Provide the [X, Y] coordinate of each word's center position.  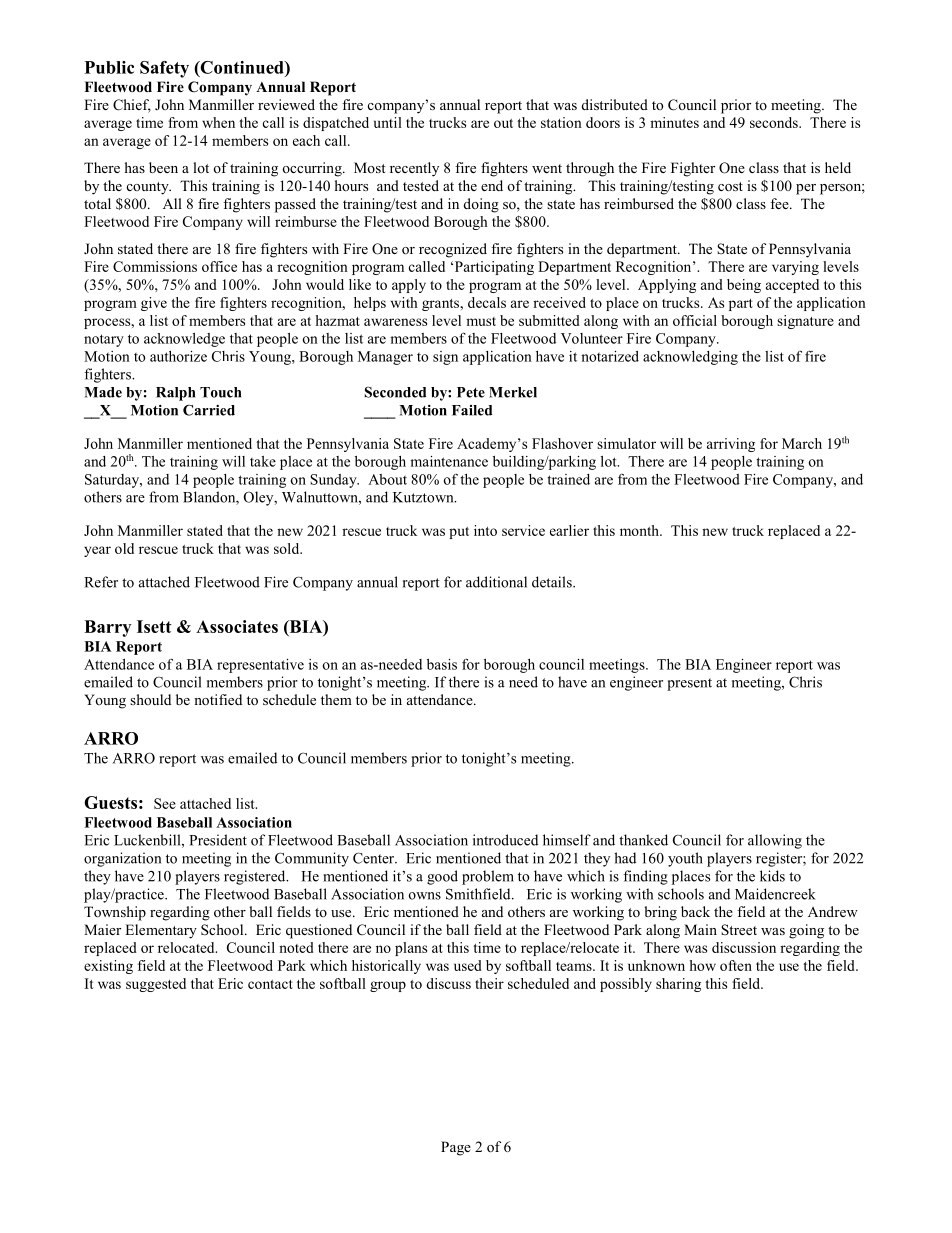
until [388, 122]
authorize [178, 356]
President [218, 840]
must [481, 321]
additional [496, 582]
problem [488, 877]
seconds [775, 122]
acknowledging [690, 358]
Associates [237, 626]
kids [772, 876]
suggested [156, 985]
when [218, 122]
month [640, 530]
